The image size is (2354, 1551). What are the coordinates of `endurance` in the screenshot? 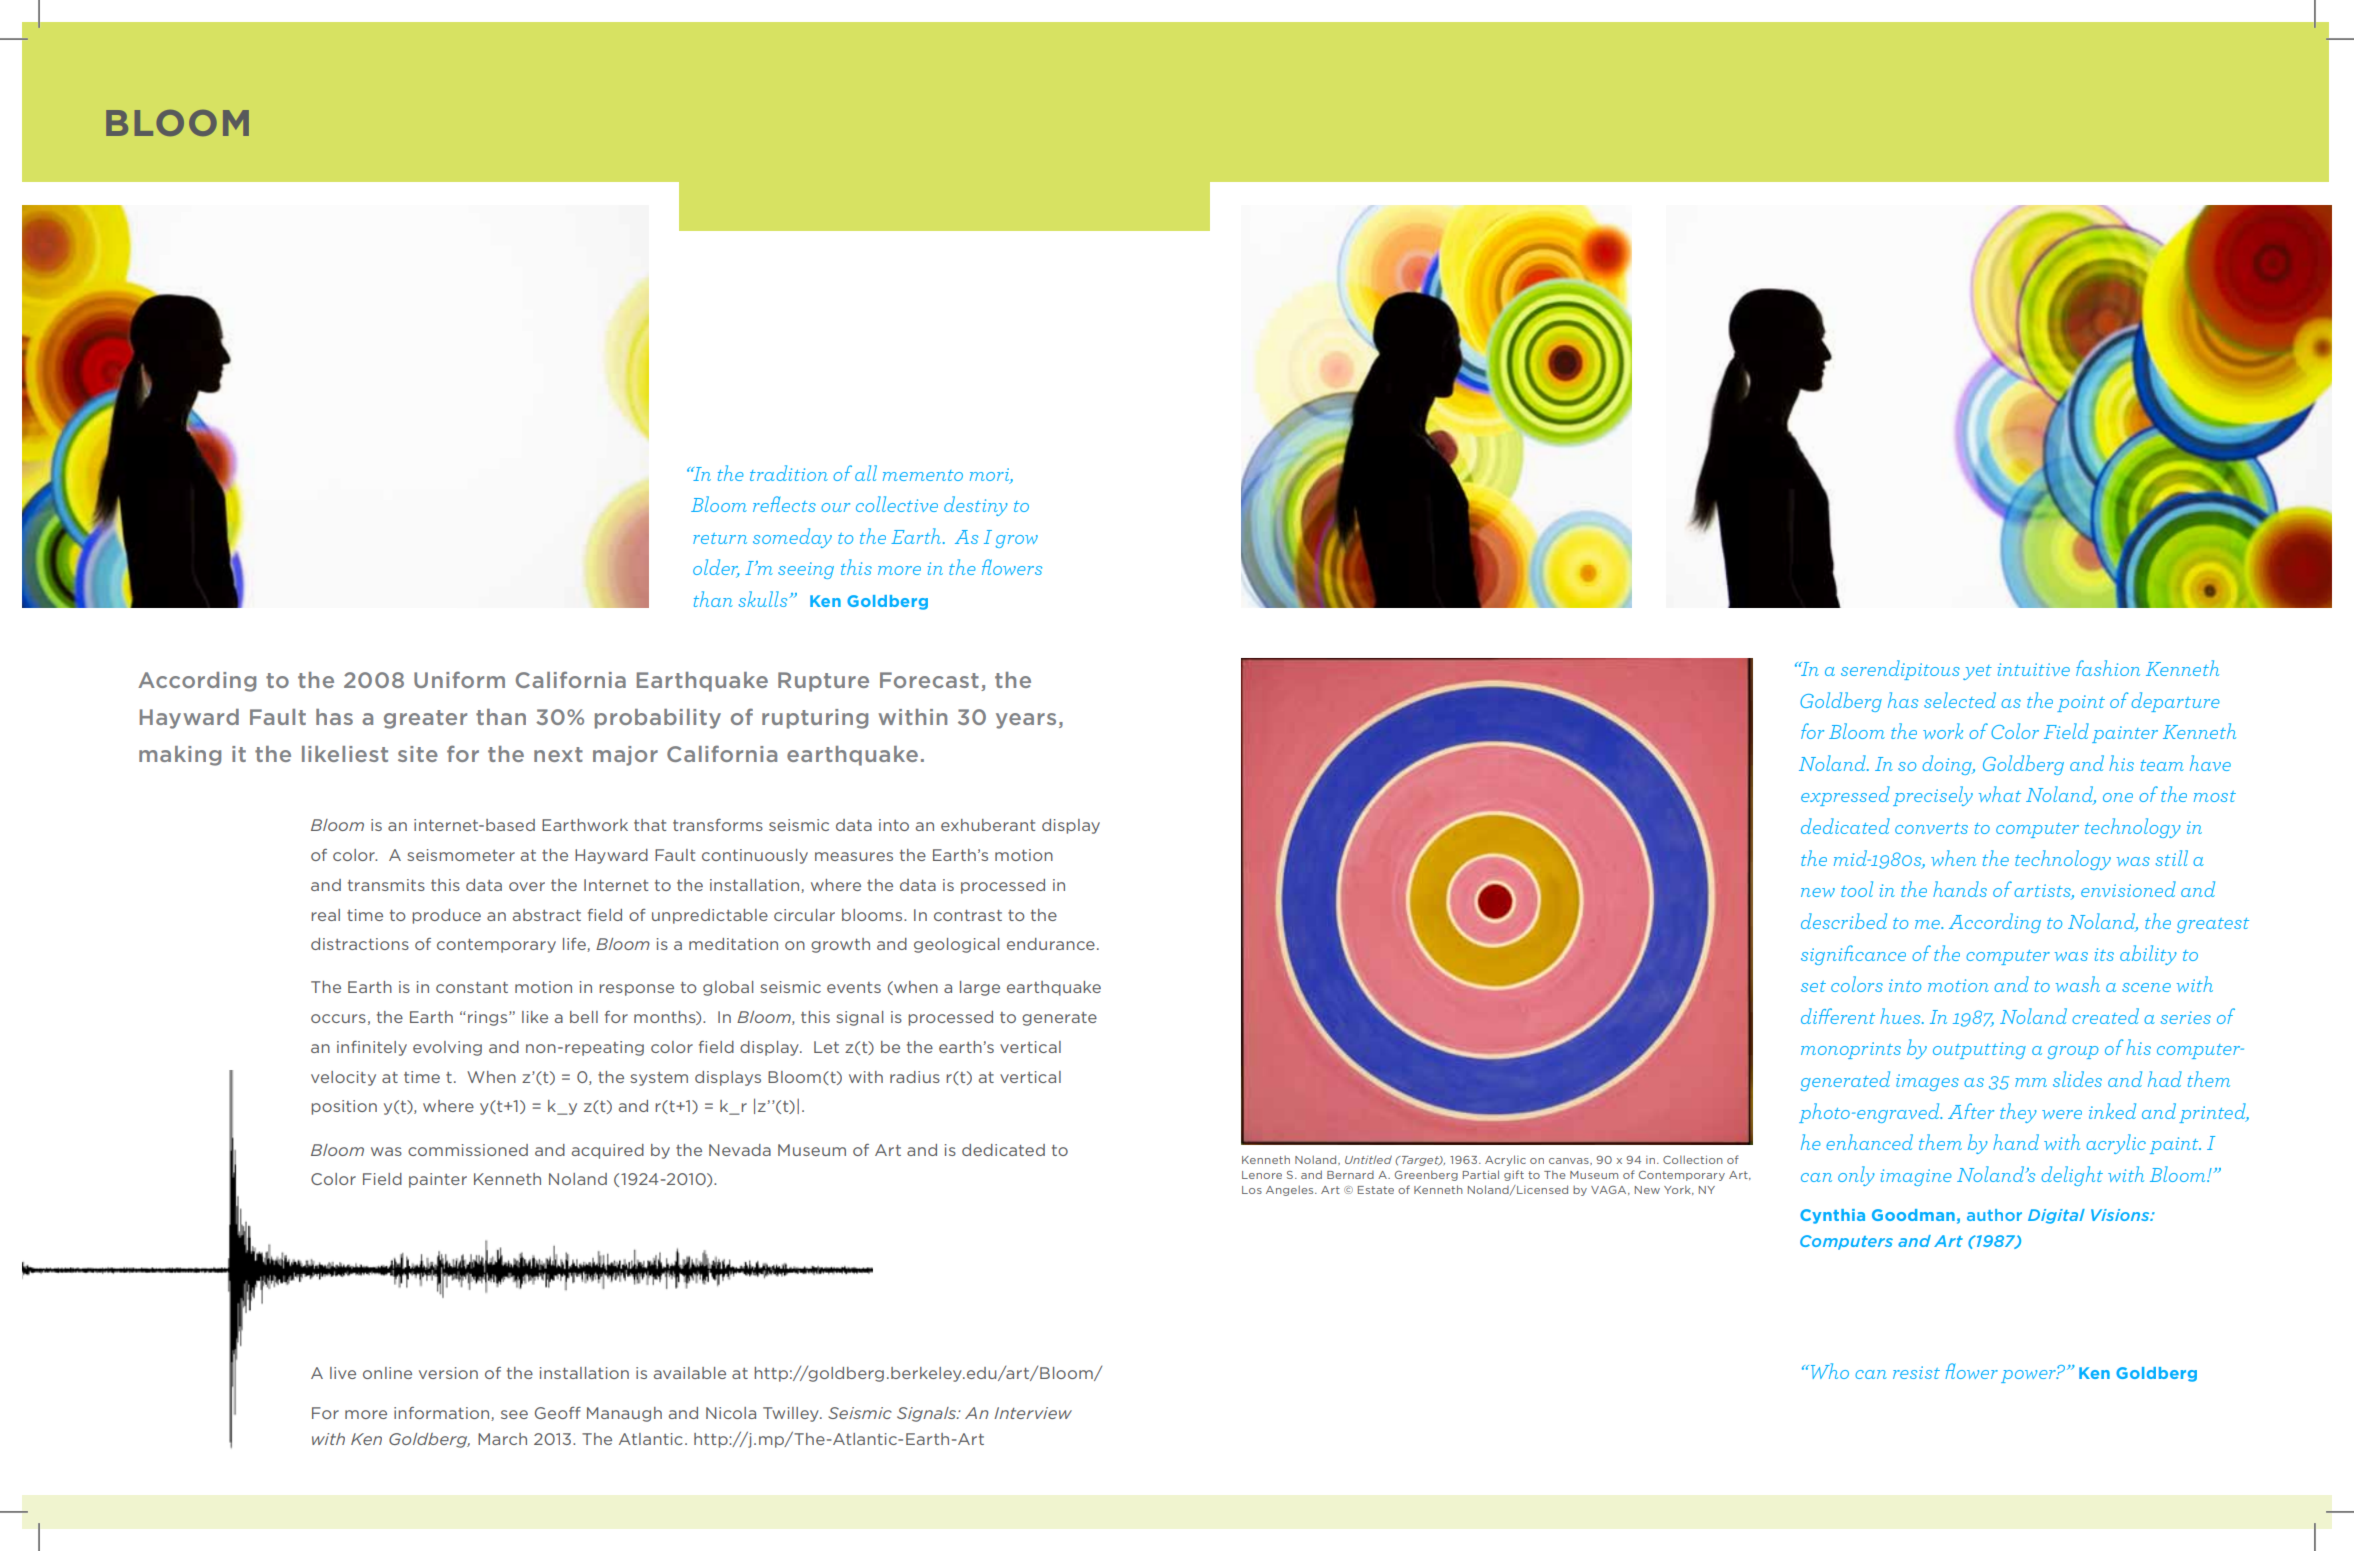 It's located at (1051, 944).
